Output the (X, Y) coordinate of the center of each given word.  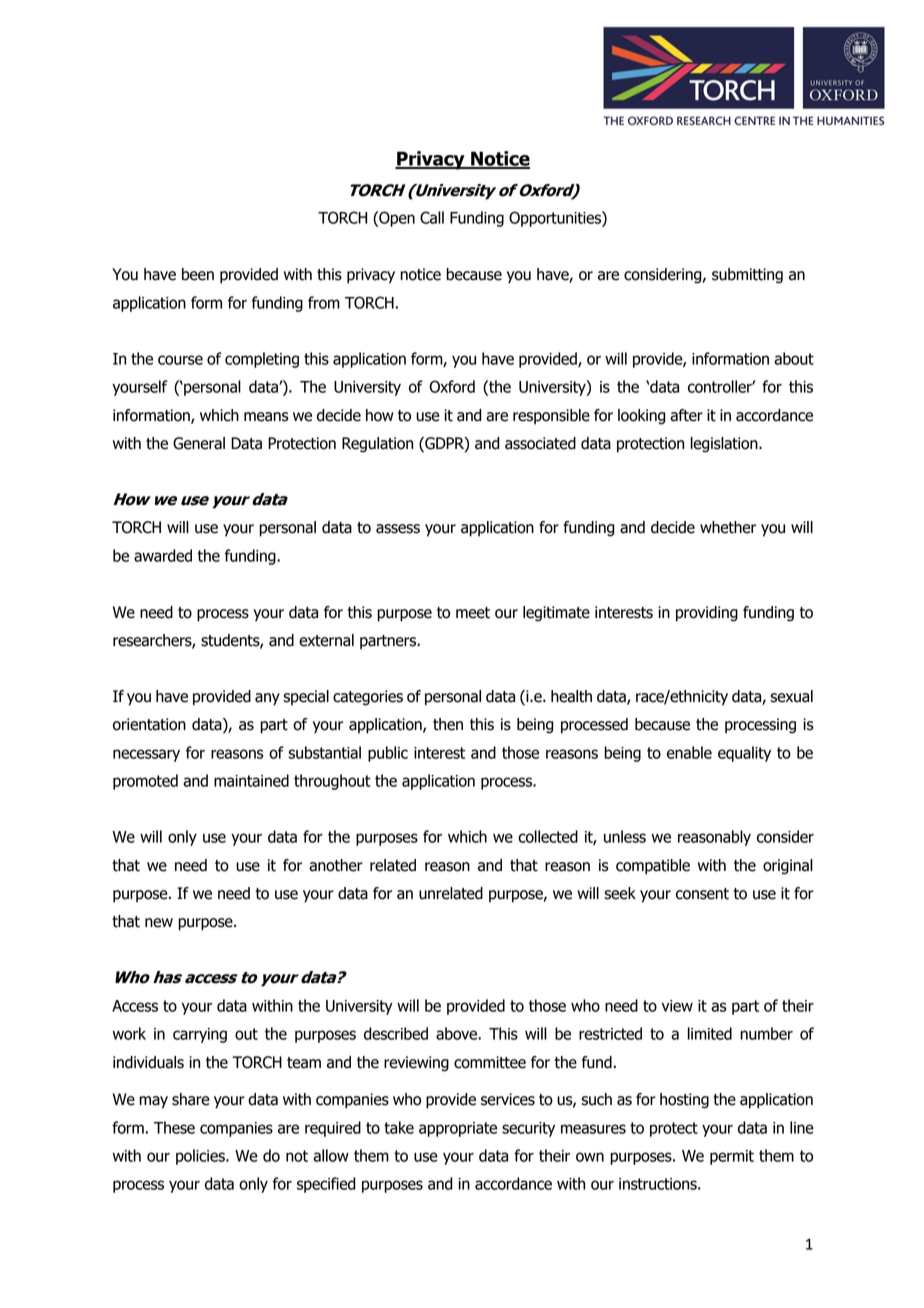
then (448, 724)
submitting (747, 276)
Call (432, 217)
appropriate (458, 1129)
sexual (791, 696)
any (267, 699)
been (198, 274)
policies (201, 1157)
